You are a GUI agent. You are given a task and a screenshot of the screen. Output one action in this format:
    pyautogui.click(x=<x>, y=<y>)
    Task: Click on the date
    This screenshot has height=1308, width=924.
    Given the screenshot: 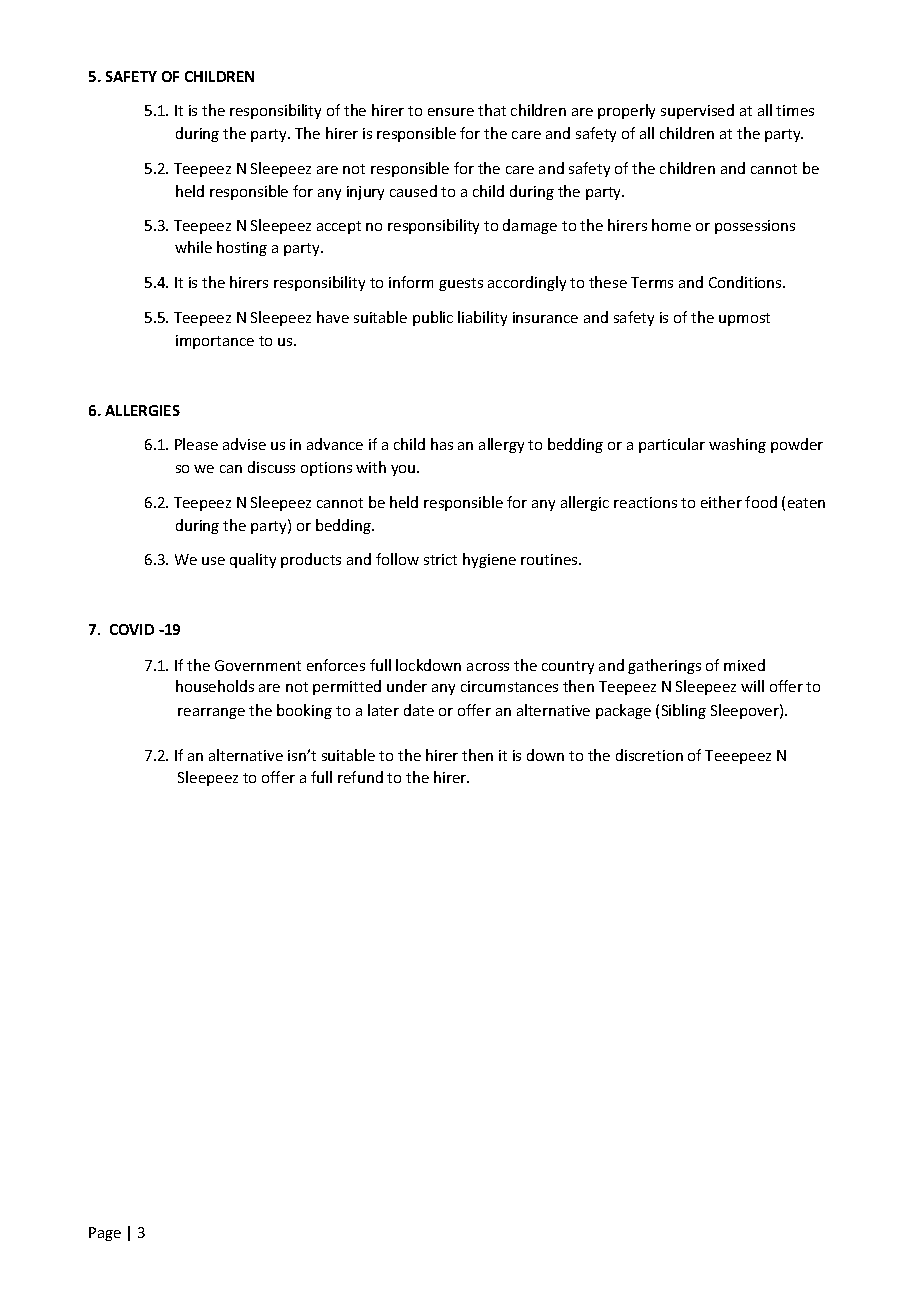 What is the action you would take?
    pyautogui.click(x=419, y=710)
